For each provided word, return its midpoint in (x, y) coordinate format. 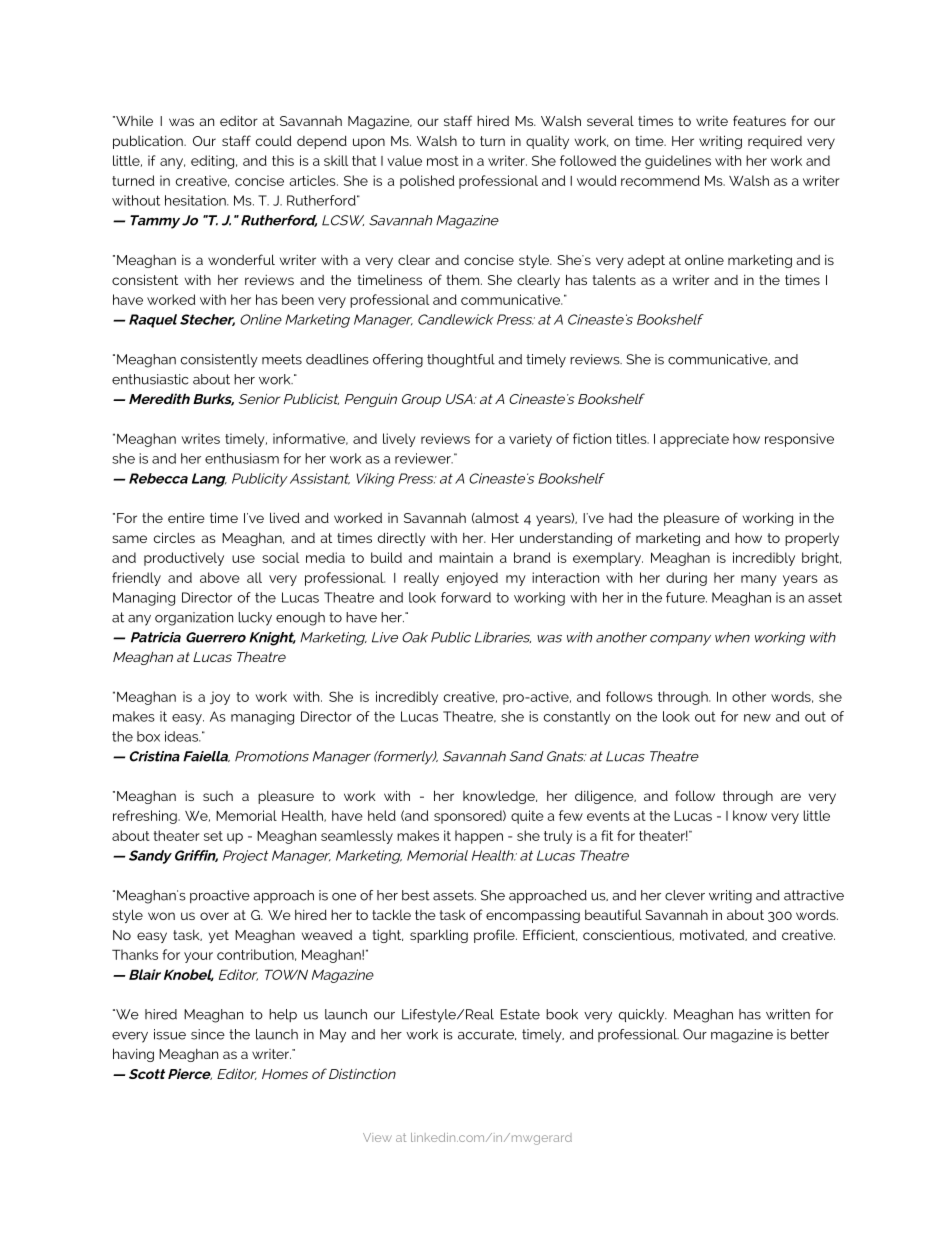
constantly (577, 718)
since (208, 1034)
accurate (487, 1034)
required (775, 142)
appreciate (694, 440)
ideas (182, 736)
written (788, 1014)
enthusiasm (242, 458)
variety (530, 440)
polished (427, 182)
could (273, 140)
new (757, 718)
